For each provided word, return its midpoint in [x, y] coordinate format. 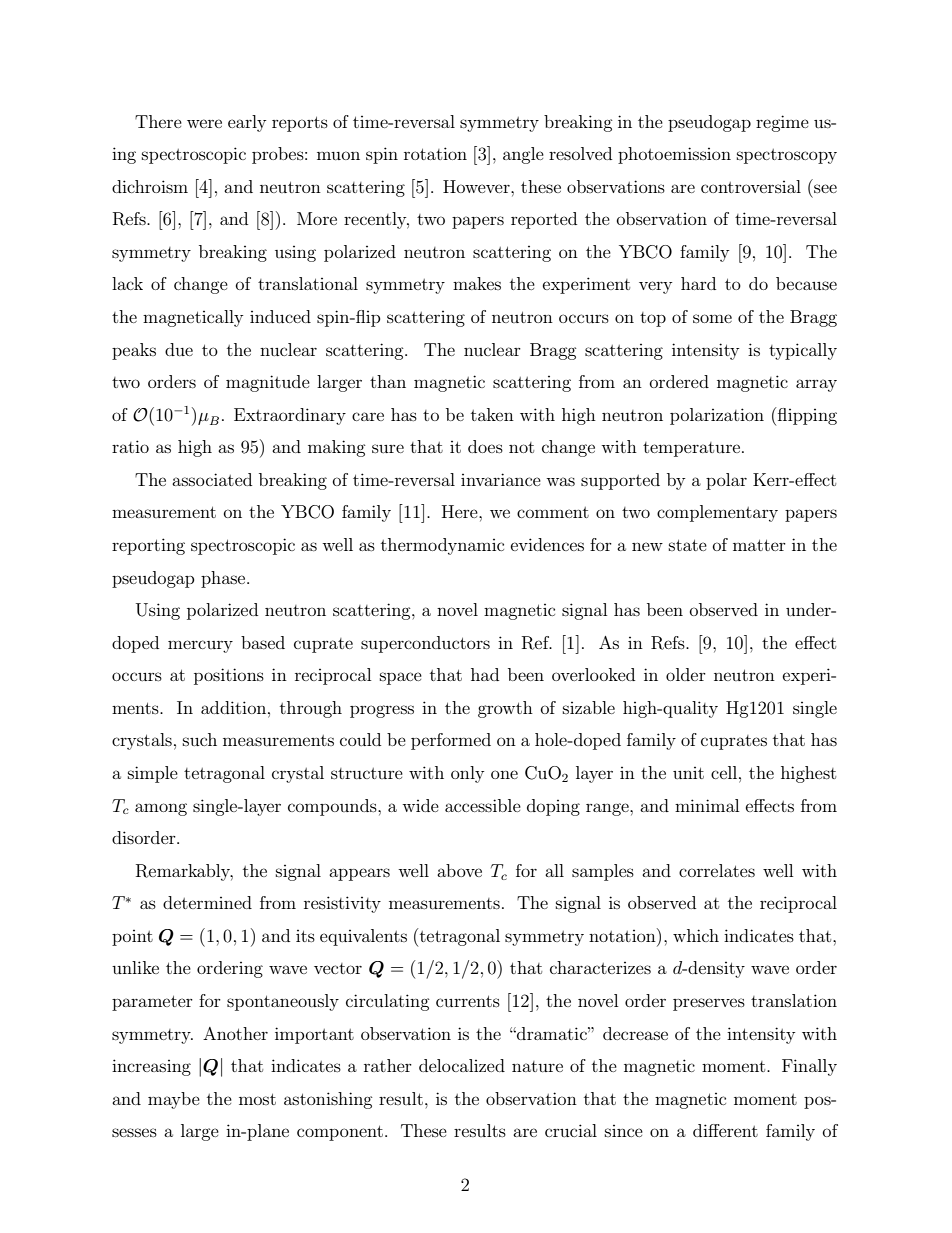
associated [212, 479]
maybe [174, 1100]
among [161, 809]
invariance [501, 479]
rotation [435, 153]
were [204, 123]
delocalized [462, 1065]
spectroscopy [787, 156]
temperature [693, 449]
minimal [707, 805]
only [467, 774]
